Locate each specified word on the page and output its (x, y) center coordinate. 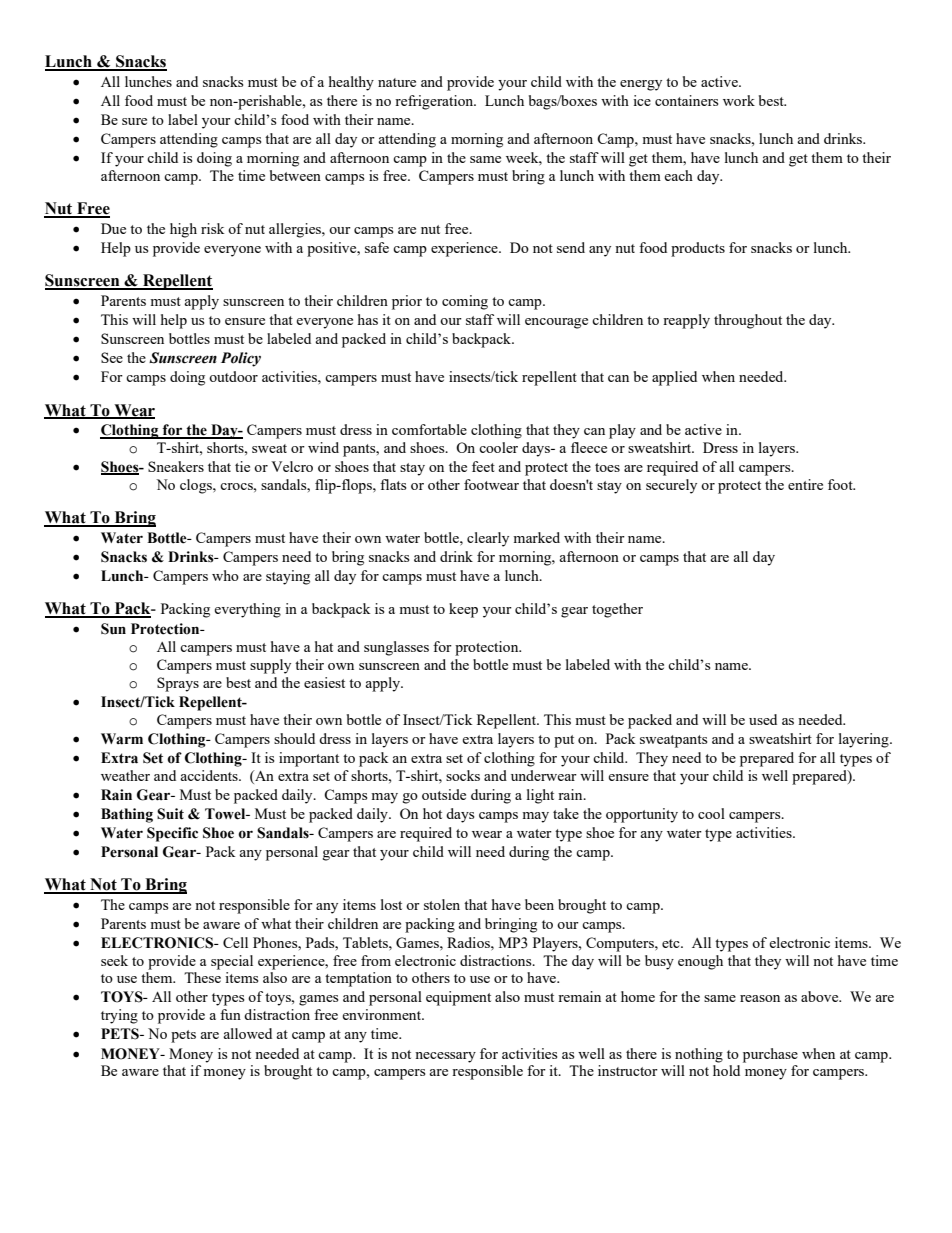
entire (805, 484)
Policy (241, 359)
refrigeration (435, 102)
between (295, 175)
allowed (247, 1033)
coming (465, 302)
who (225, 575)
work (739, 100)
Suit (170, 814)
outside (444, 794)
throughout (748, 321)
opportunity (642, 815)
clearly (488, 539)
